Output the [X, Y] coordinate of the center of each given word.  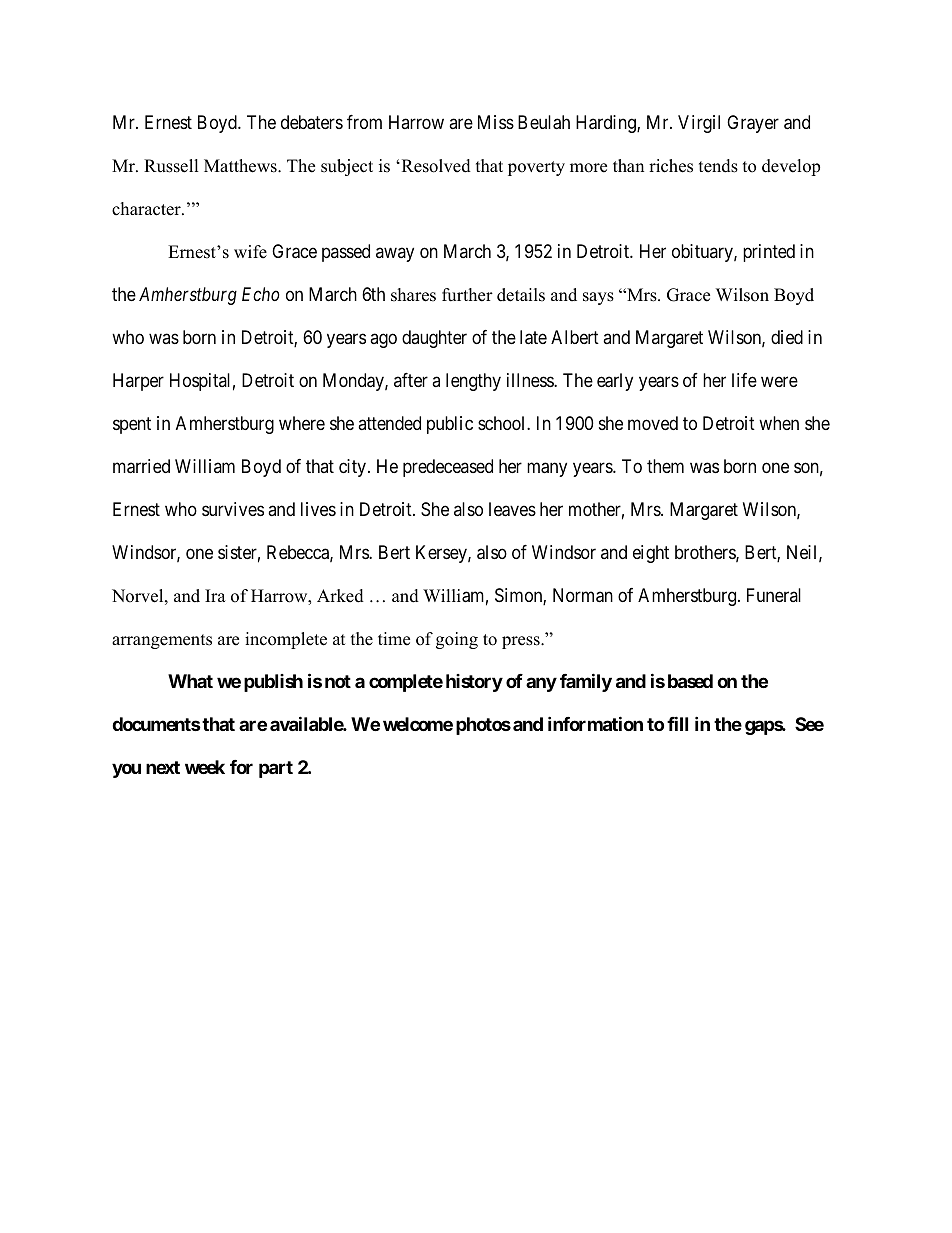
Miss [496, 122]
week [205, 767]
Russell [171, 166]
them [665, 466]
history [474, 683]
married [141, 466]
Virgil [699, 124]
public [450, 425]
